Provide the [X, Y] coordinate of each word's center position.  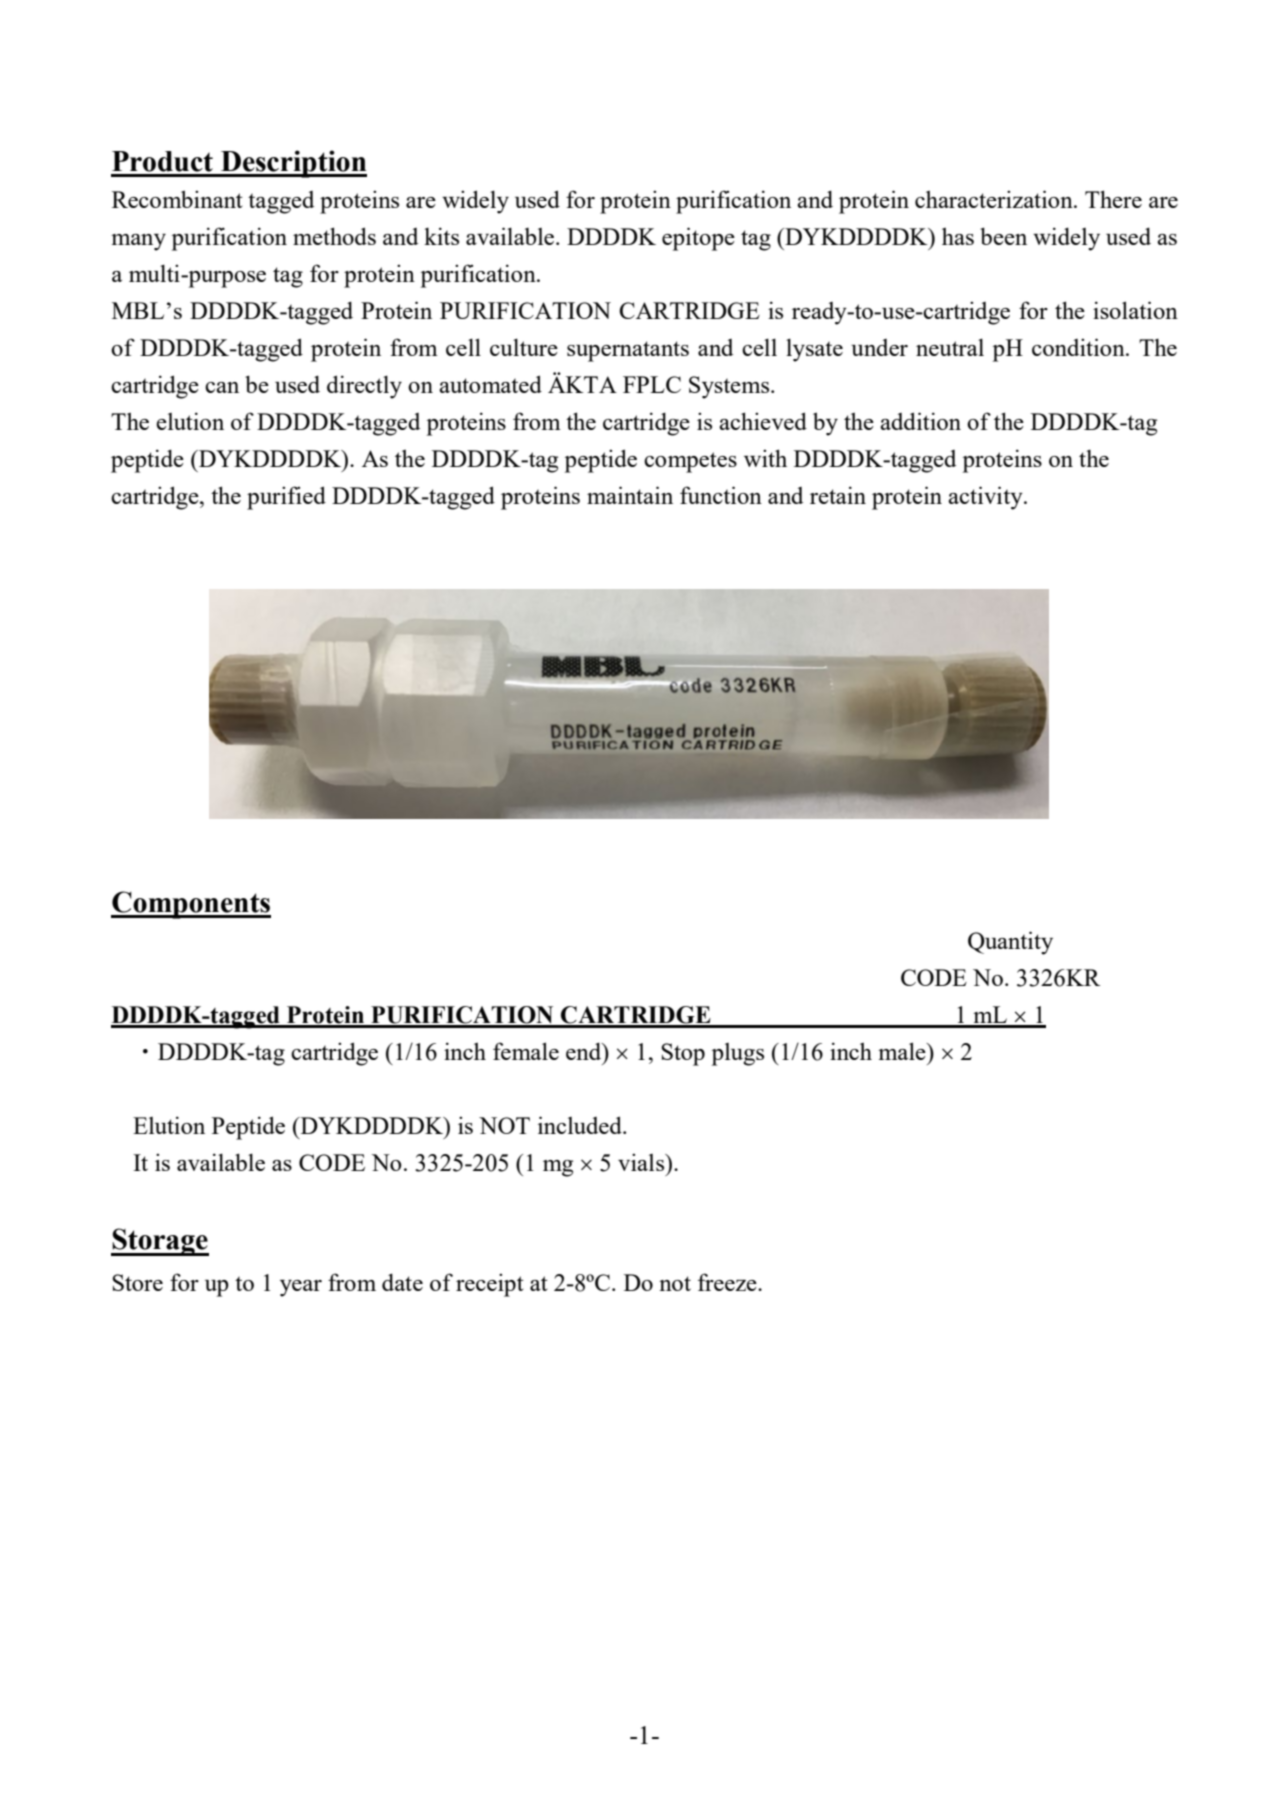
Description [293, 164]
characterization [995, 199]
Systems [730, 387]
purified [286, 498]
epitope [698, 239]
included [581, 1125]
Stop [683, 1054]
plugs [738, 1054]
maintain [630, 495]
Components [191, 905]
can [222, 387]
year [301, 1288]
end [585, 1051]
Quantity [1010, 943]
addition [920, 421]
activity [986, 498]
